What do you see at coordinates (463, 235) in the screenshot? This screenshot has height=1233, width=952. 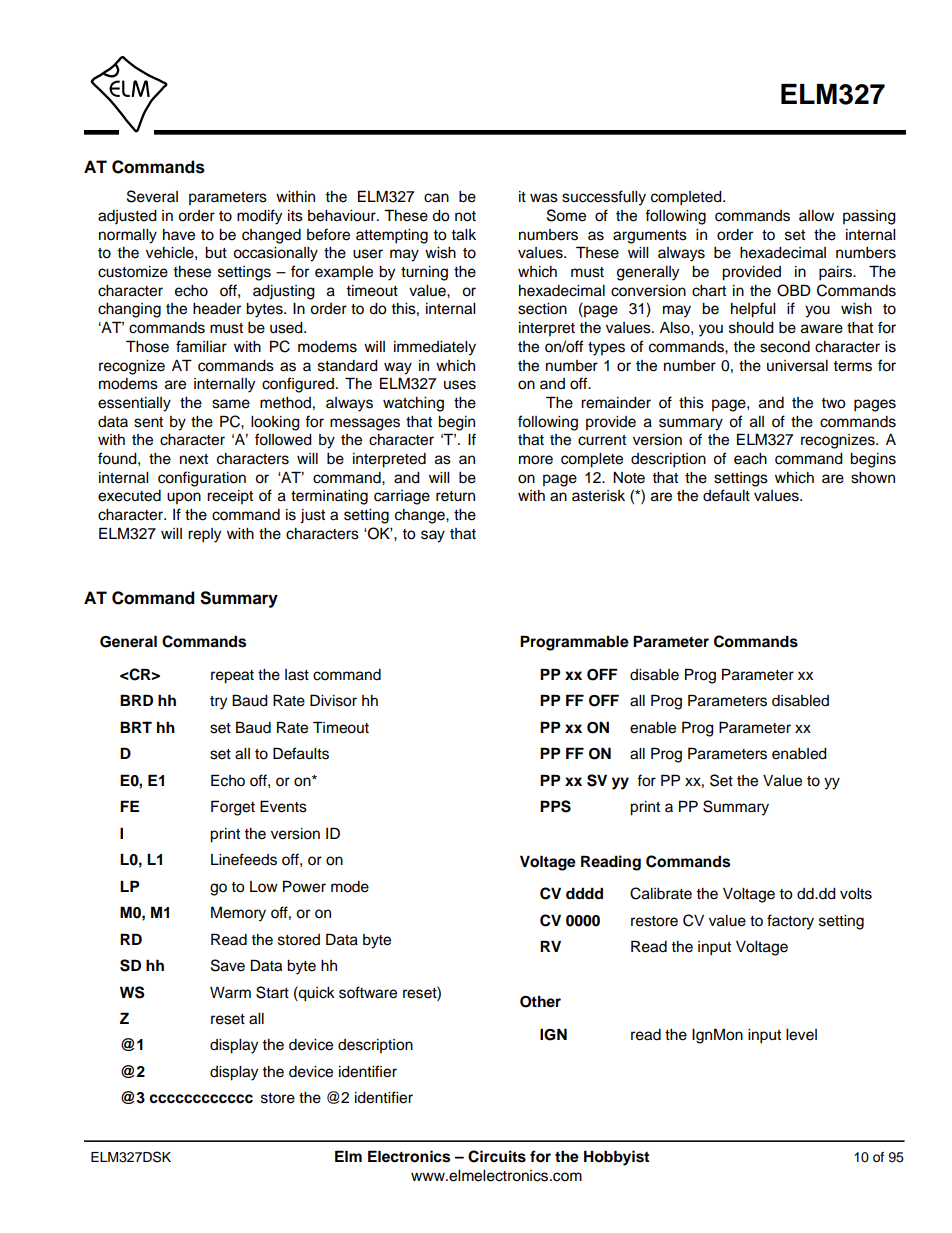 I see `talk` at bounding box center [463, 235].
